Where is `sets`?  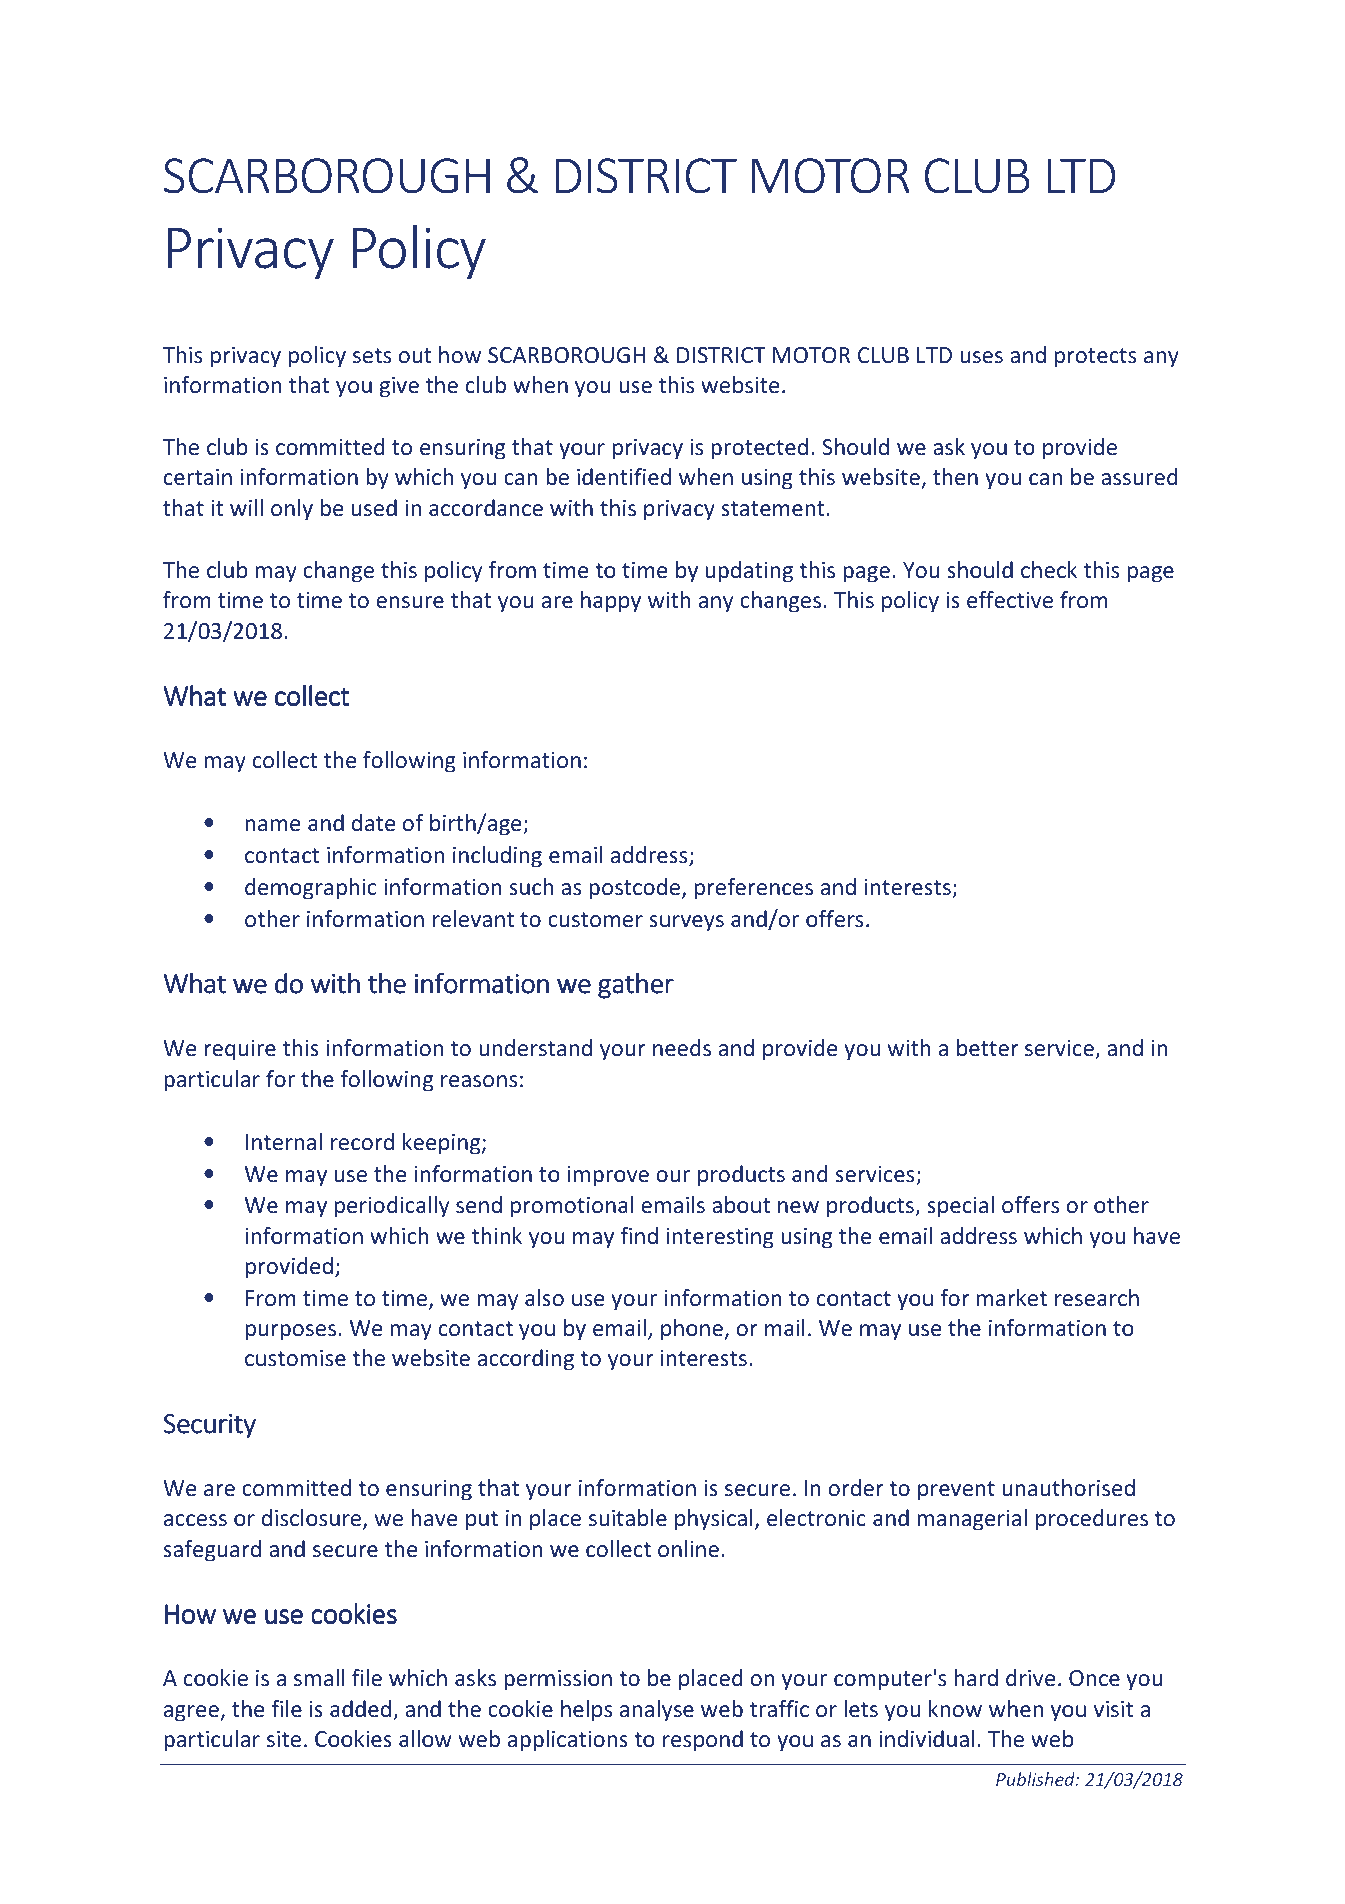 sets is located at coordinates (372, 355).
